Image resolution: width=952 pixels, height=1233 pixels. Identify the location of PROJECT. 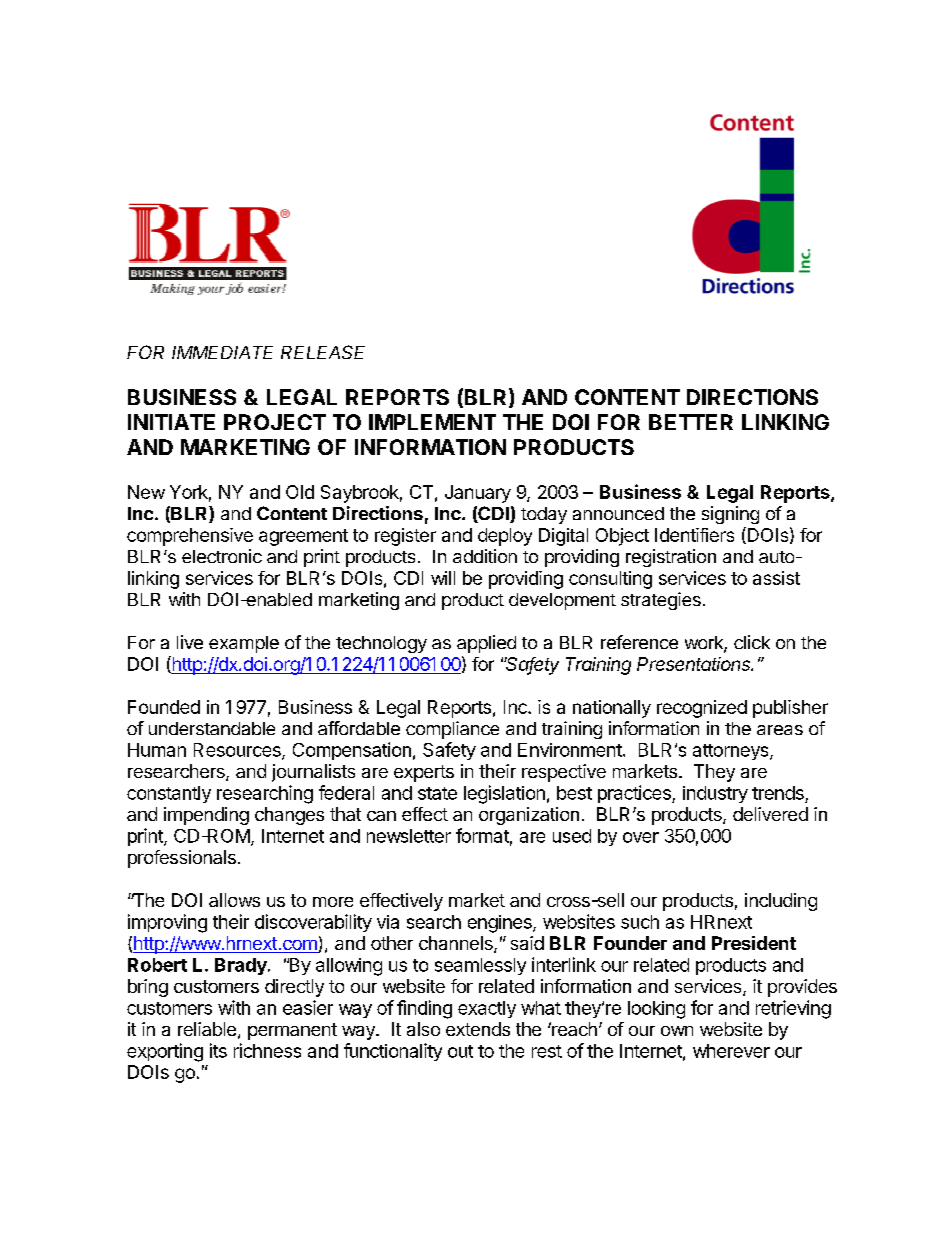
(275, 422).
